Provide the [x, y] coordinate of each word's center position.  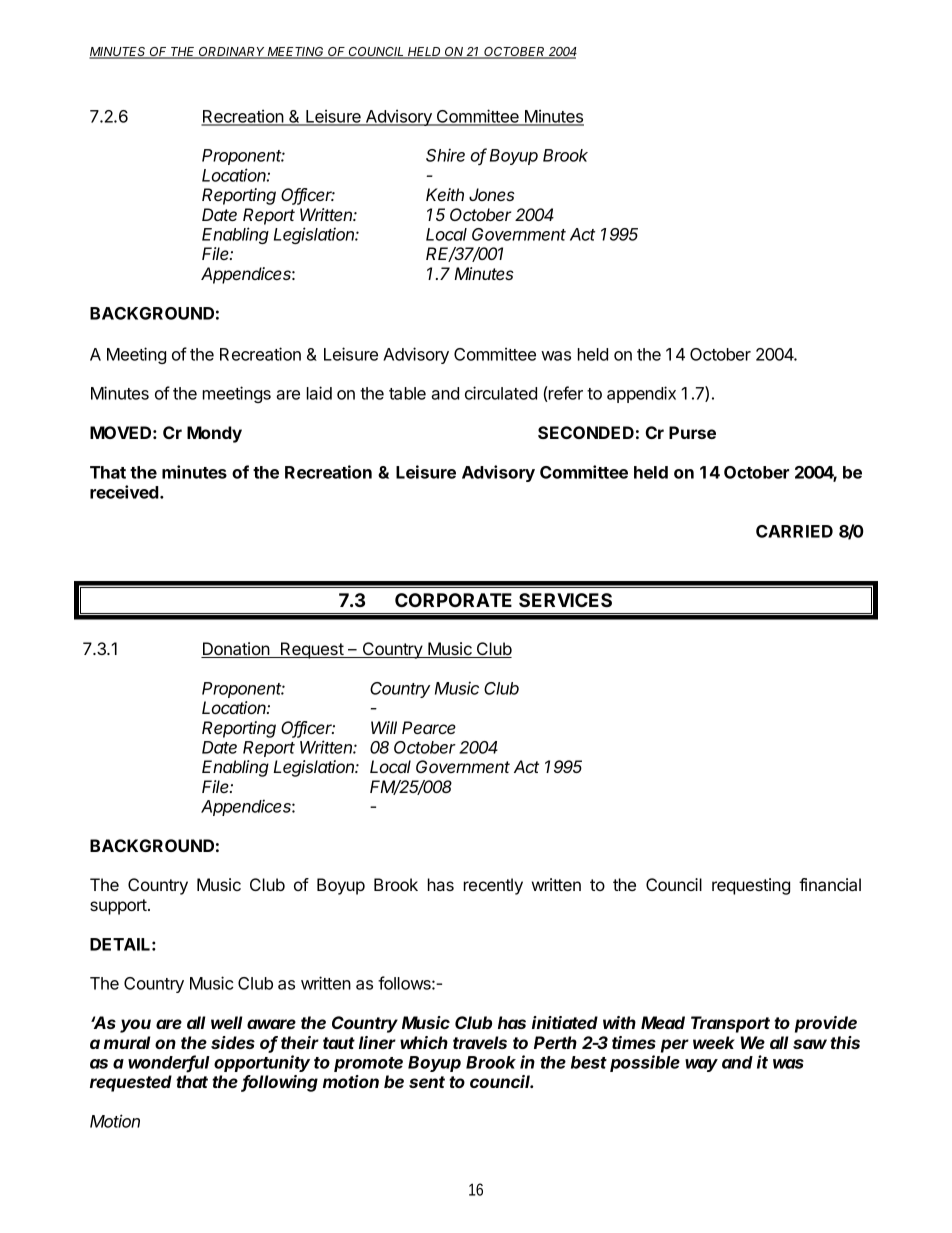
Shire [445, 155]
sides [233, 1042]
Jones [492, 194]
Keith [445, 194]
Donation [236, 650]
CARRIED [794, 531]
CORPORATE [453, 600]
